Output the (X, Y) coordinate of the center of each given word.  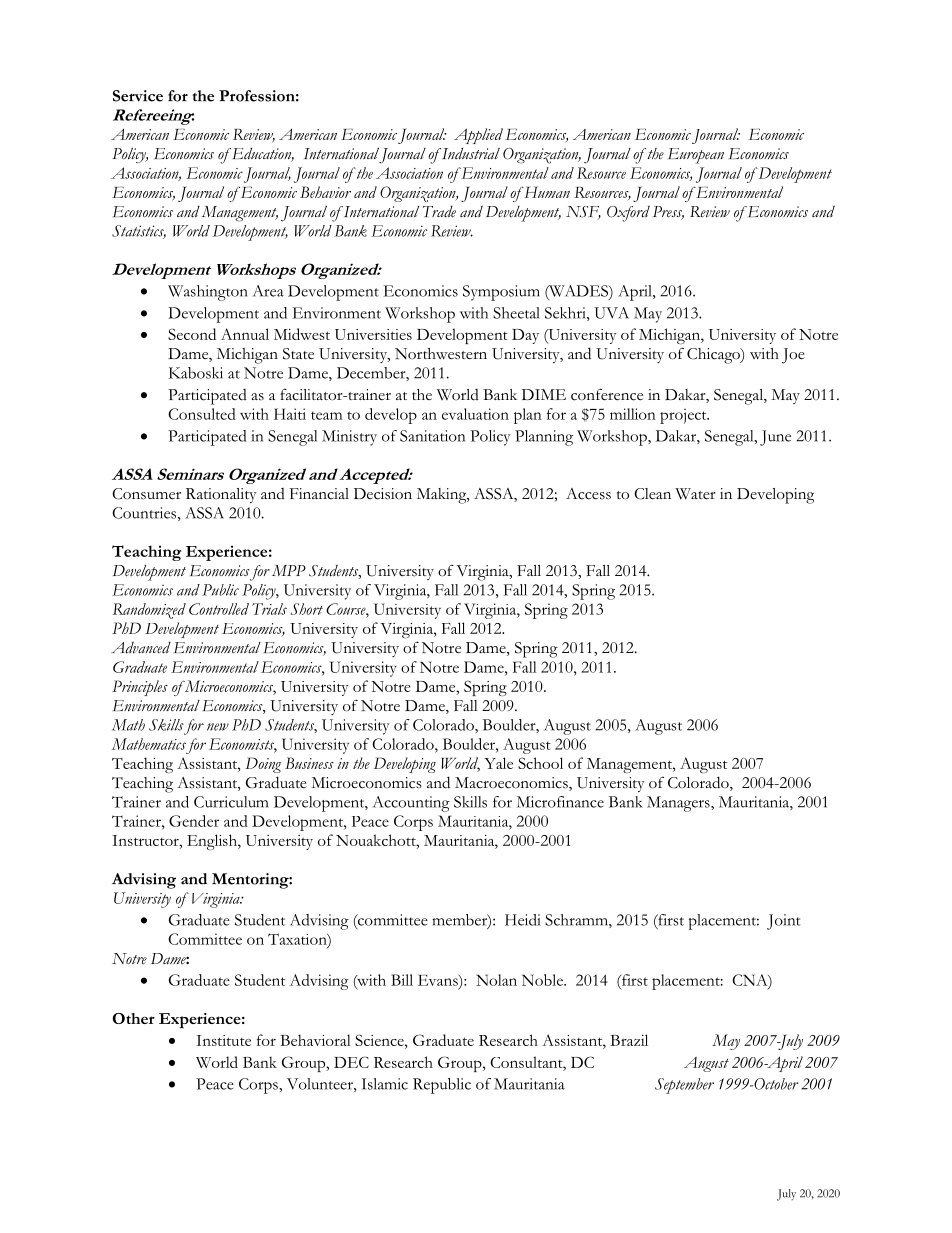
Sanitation (432, 436)
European (696, 156)
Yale (498, 763)
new (218, 727)
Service (138, 96)
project (684, 416)
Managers (679, 804)
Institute (223, 1040)
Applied (478, 136)
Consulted (202, 414)
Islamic (384, 1084)
